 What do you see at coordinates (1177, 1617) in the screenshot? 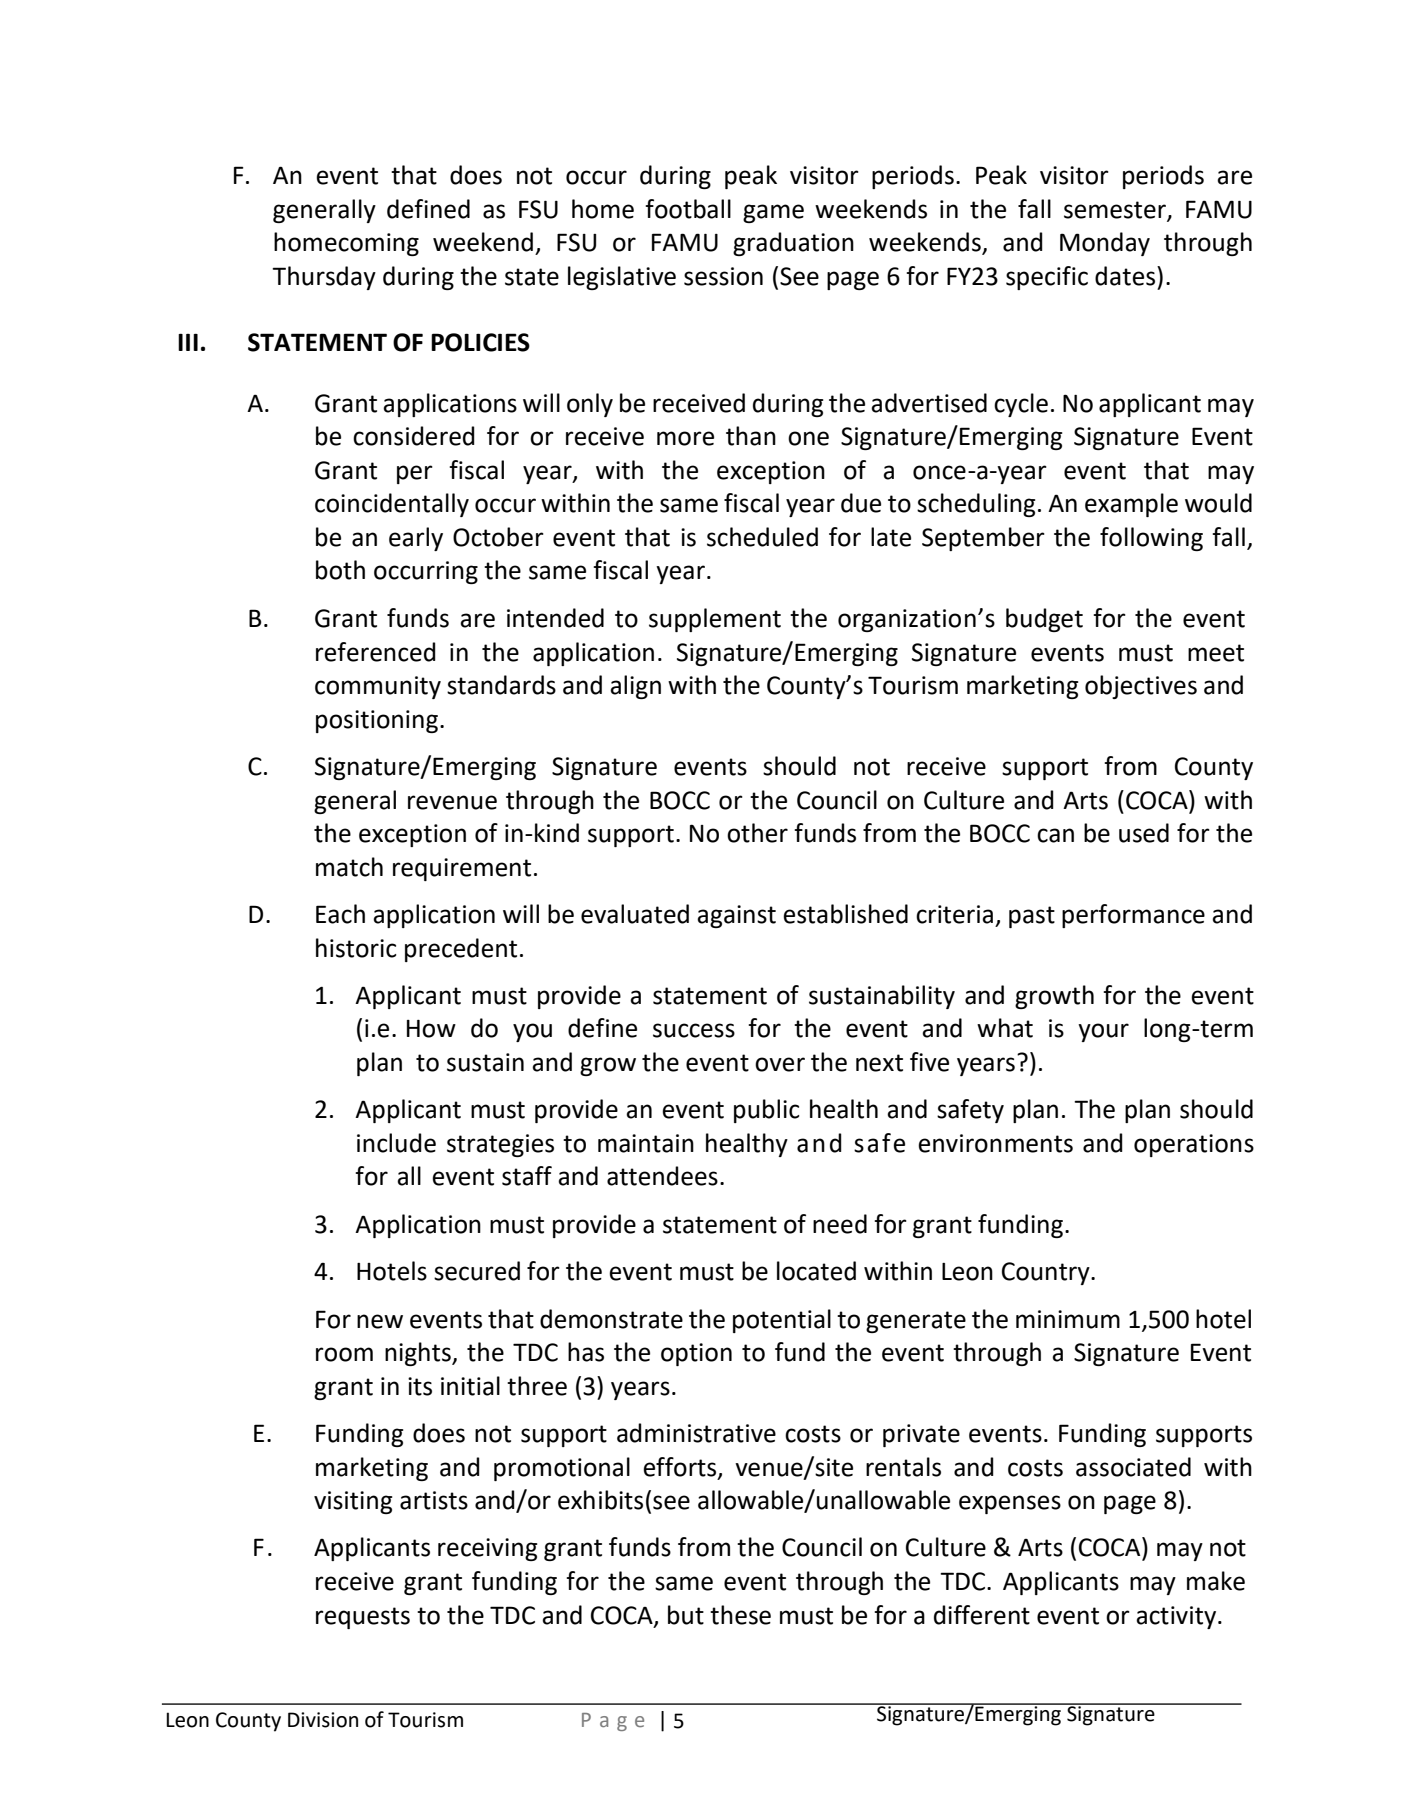
I see `activity` at bounding box center [1177, 1617].
